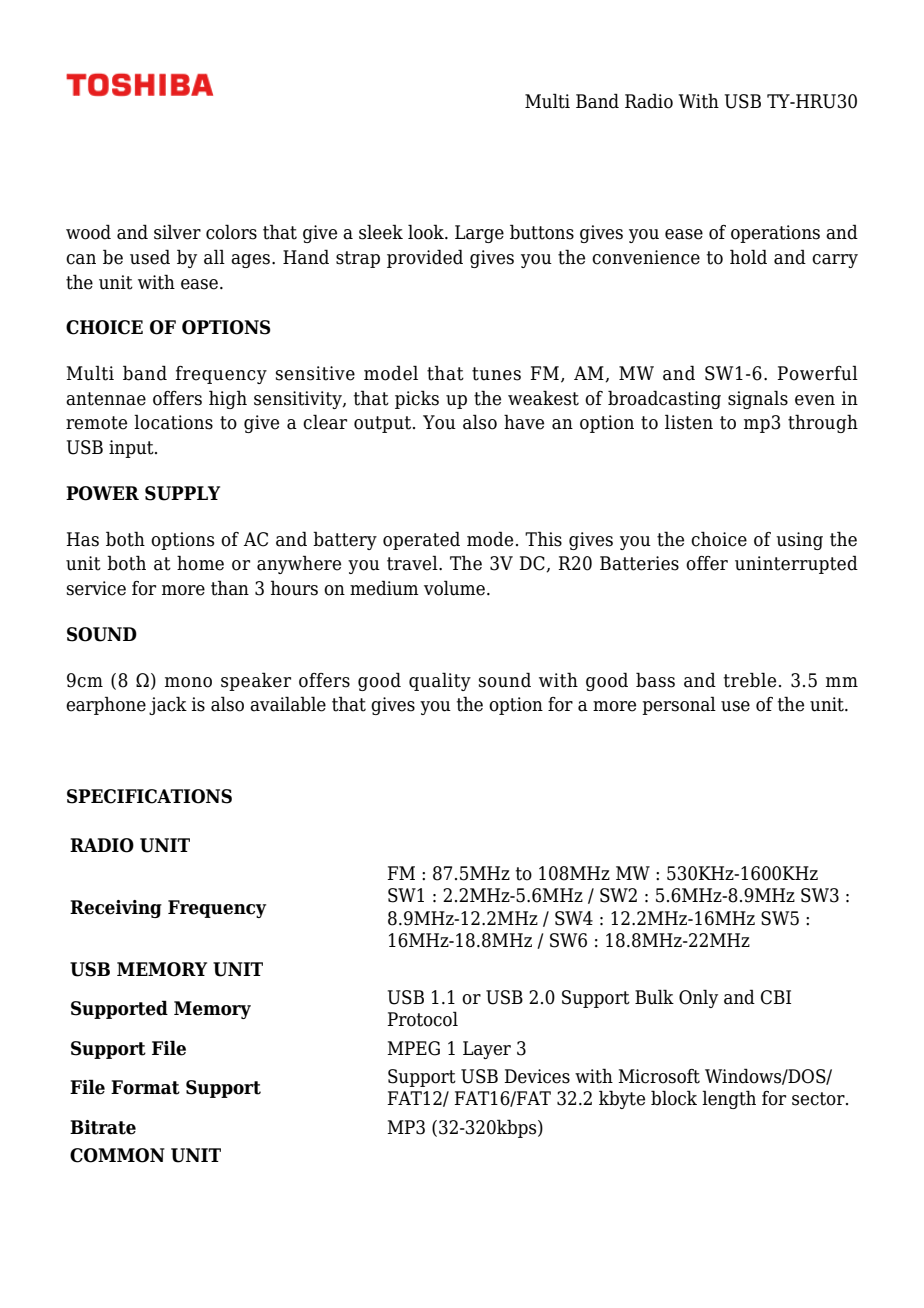 This screenshot has width=924, height=1308. I want to click on quality, so click(440, 681).
